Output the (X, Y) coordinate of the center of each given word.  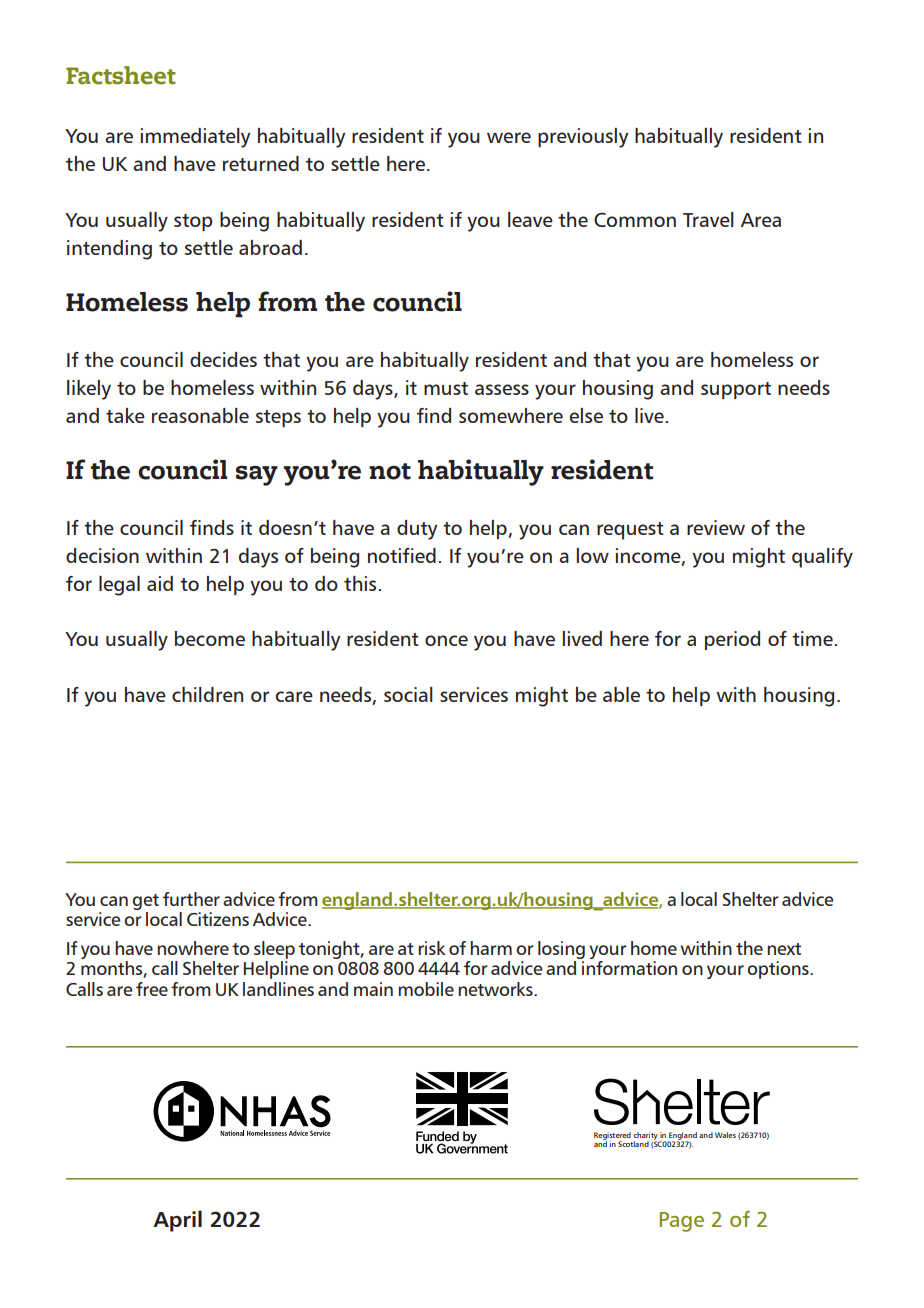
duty (417, 530)
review (716, 527)
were (509, 137)
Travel (708, 219)
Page (682, 1222)
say (257, 475)
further (191, 899)
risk (432, 948)
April (177, 1221)
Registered (612, 1137)
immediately (195, 138)
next (784, 949)
